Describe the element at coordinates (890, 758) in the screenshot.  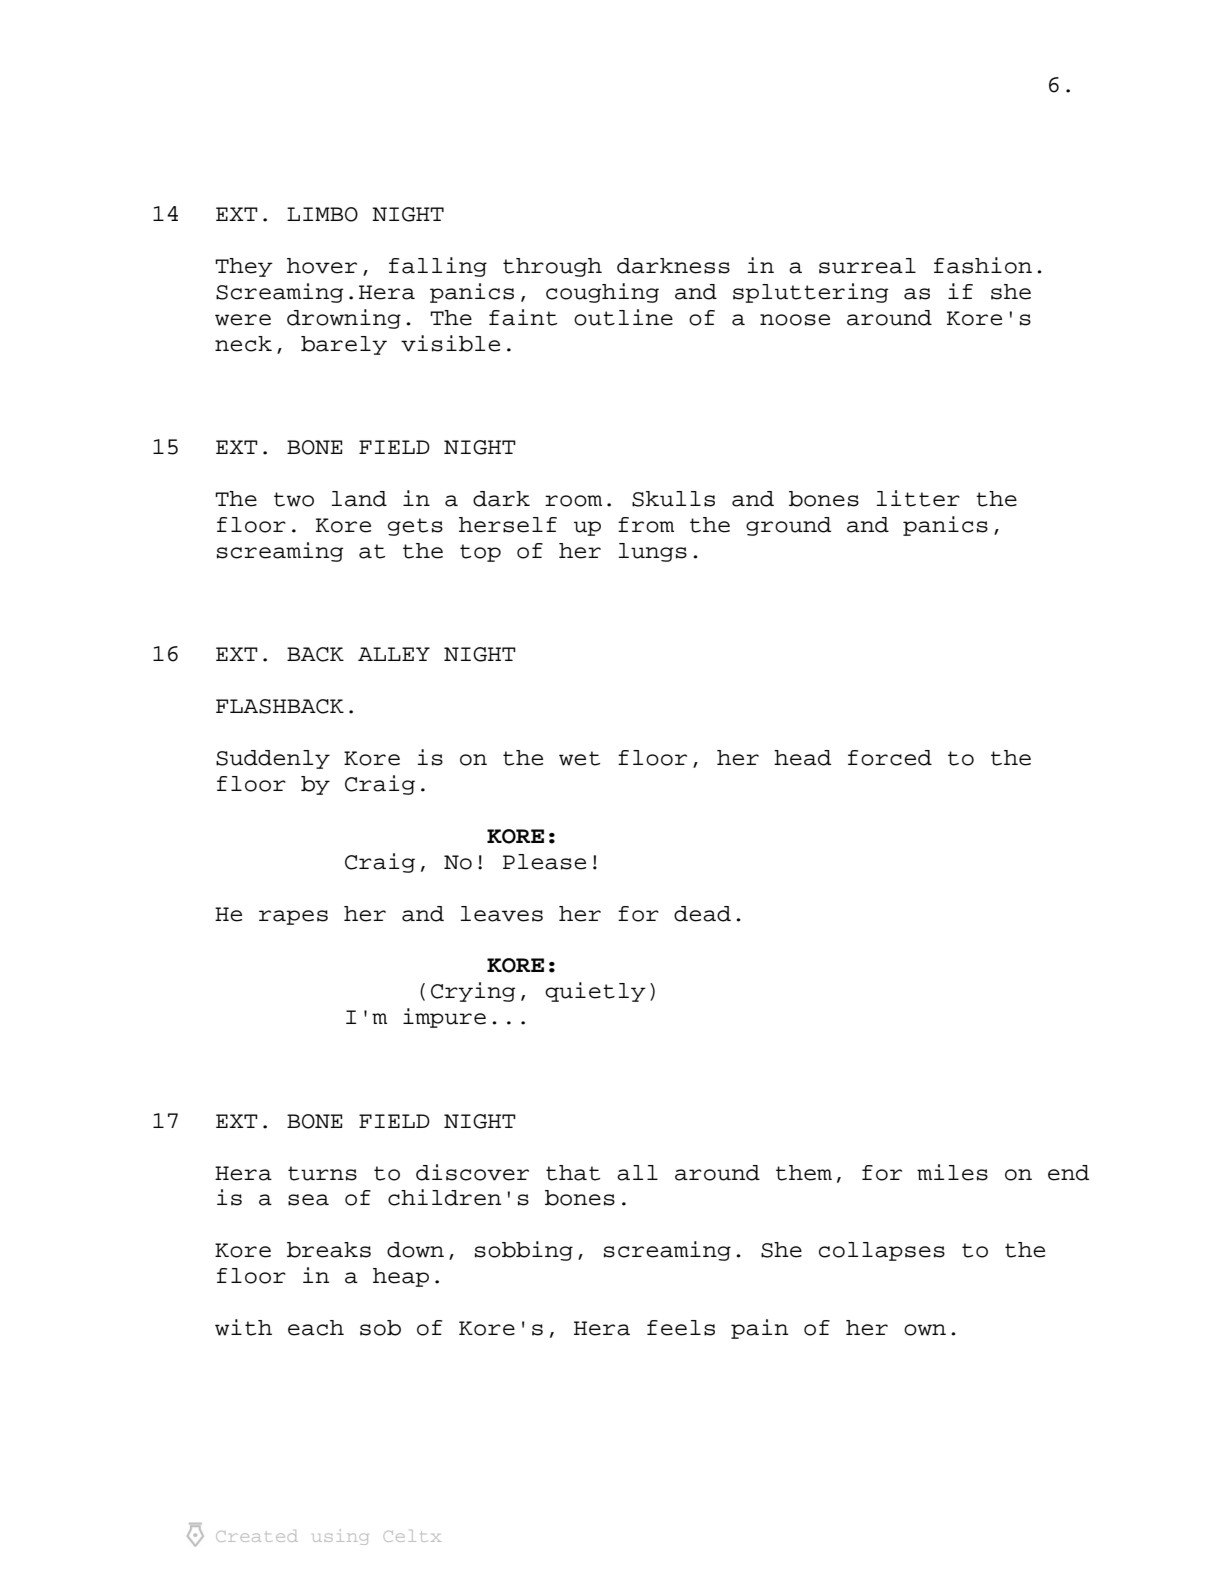
I see `forced` at that location.
